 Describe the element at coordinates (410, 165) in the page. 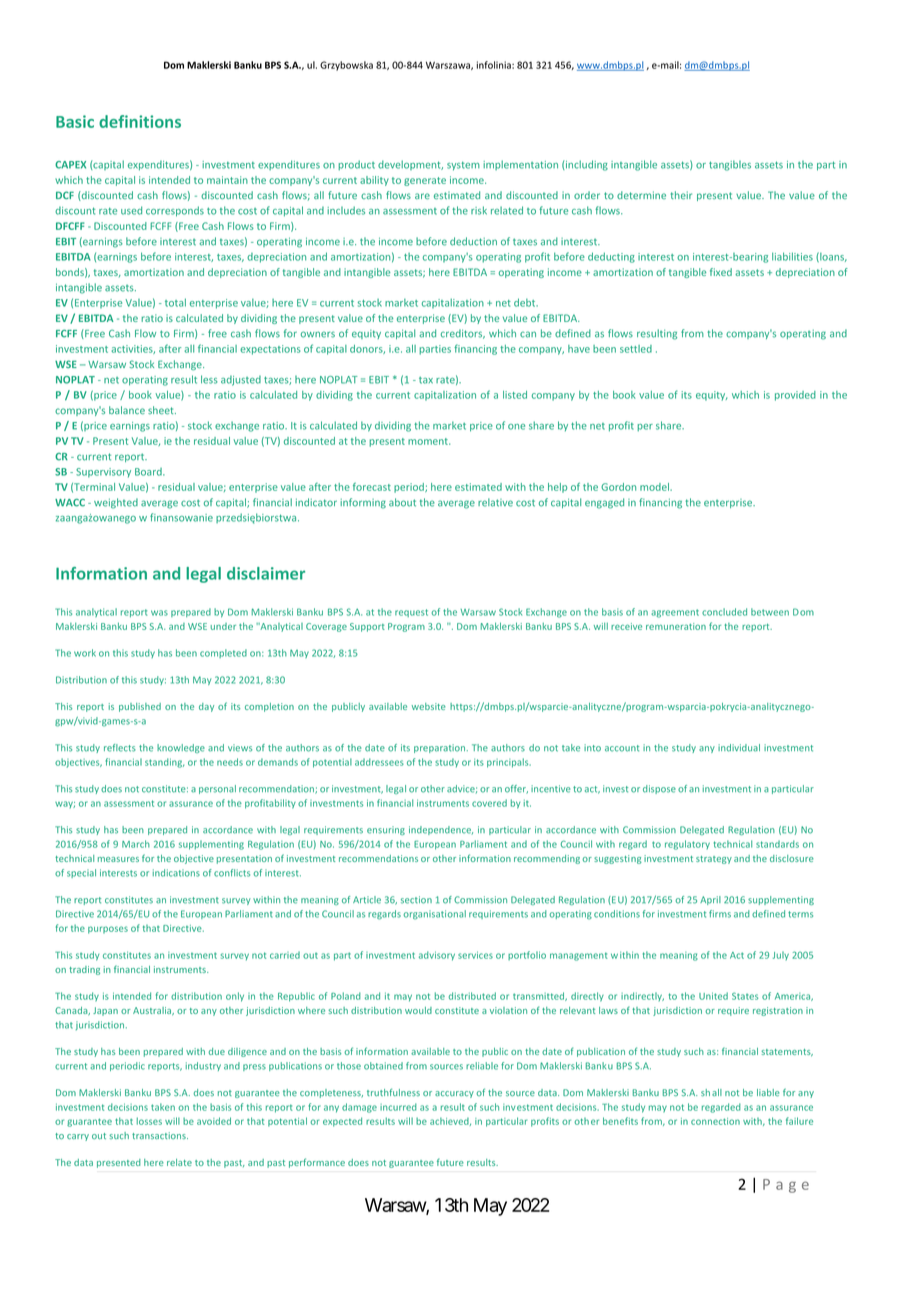

I see `development` at that location.
